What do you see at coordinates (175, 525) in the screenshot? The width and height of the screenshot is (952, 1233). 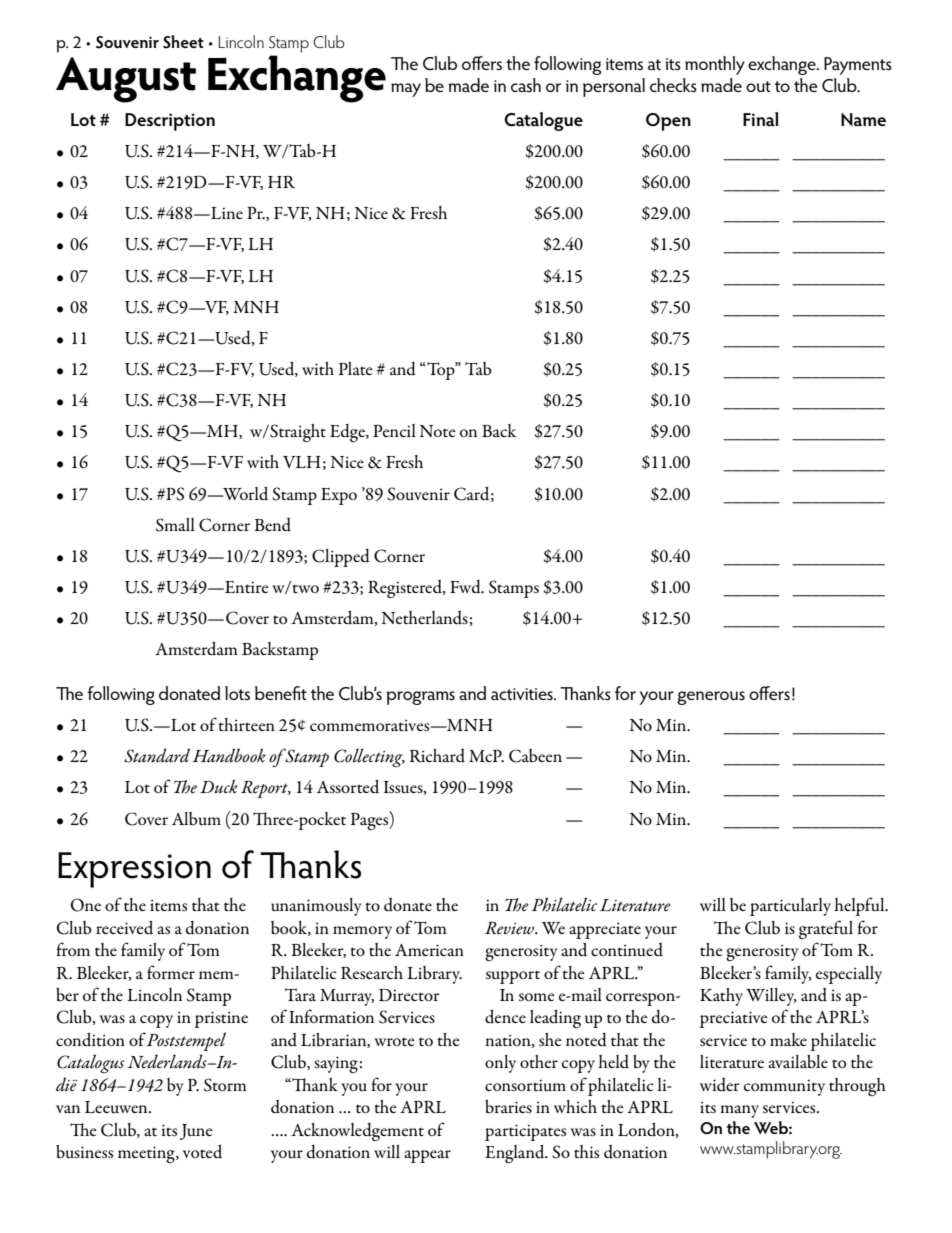 I see `Small` at bounding box center [175, 525].
